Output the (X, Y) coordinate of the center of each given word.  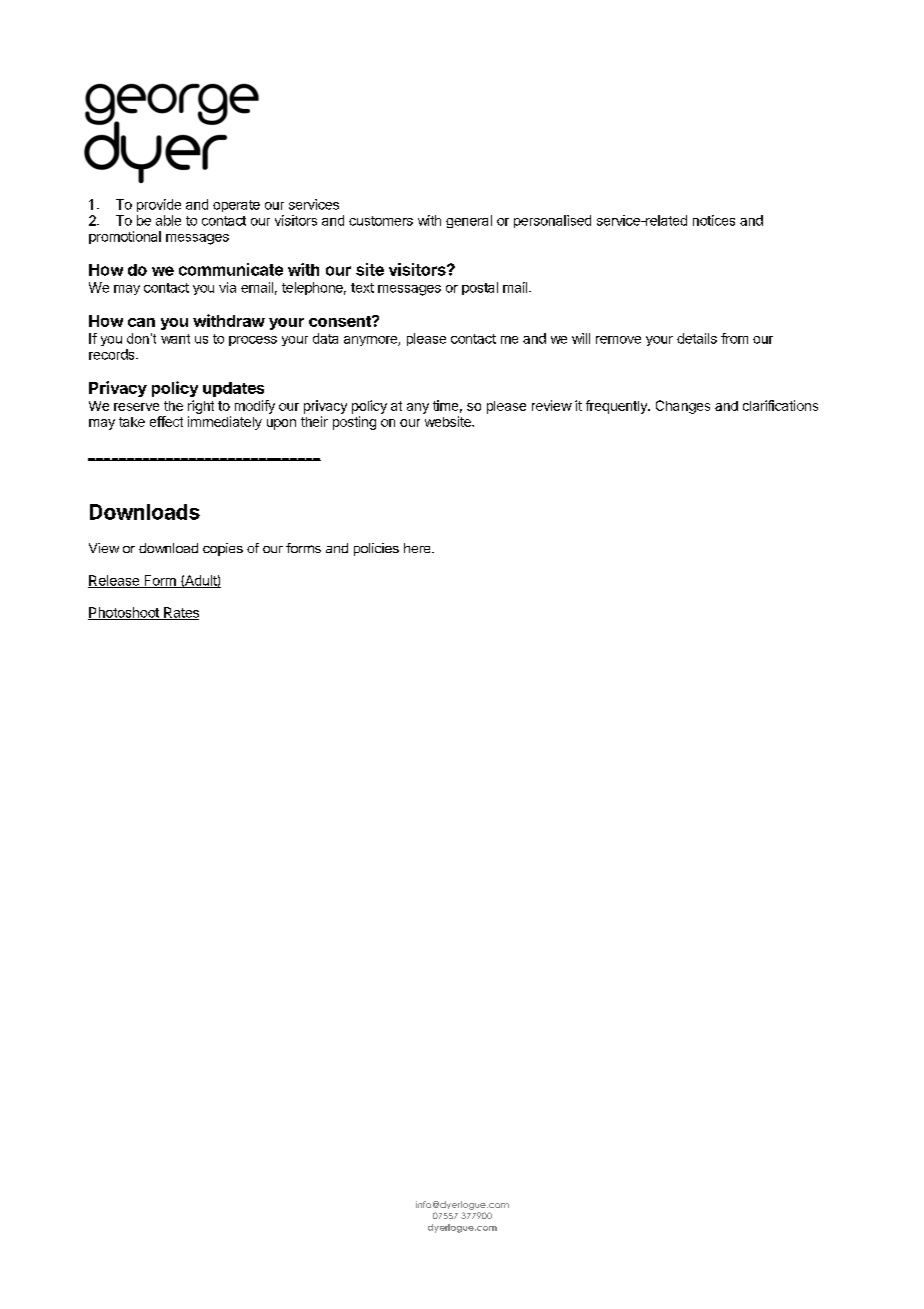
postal (480, 288)
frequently (617, 407)
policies (376, 549)
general (469, 221)
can (141, 322)
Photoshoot (124, 613)
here (418, 548)
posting (354, 423)
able (168, 220)
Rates (180, 613)
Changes (683, 407)
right (201, 407)
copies (223, 549)
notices (714, 220)
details (697, 338)
